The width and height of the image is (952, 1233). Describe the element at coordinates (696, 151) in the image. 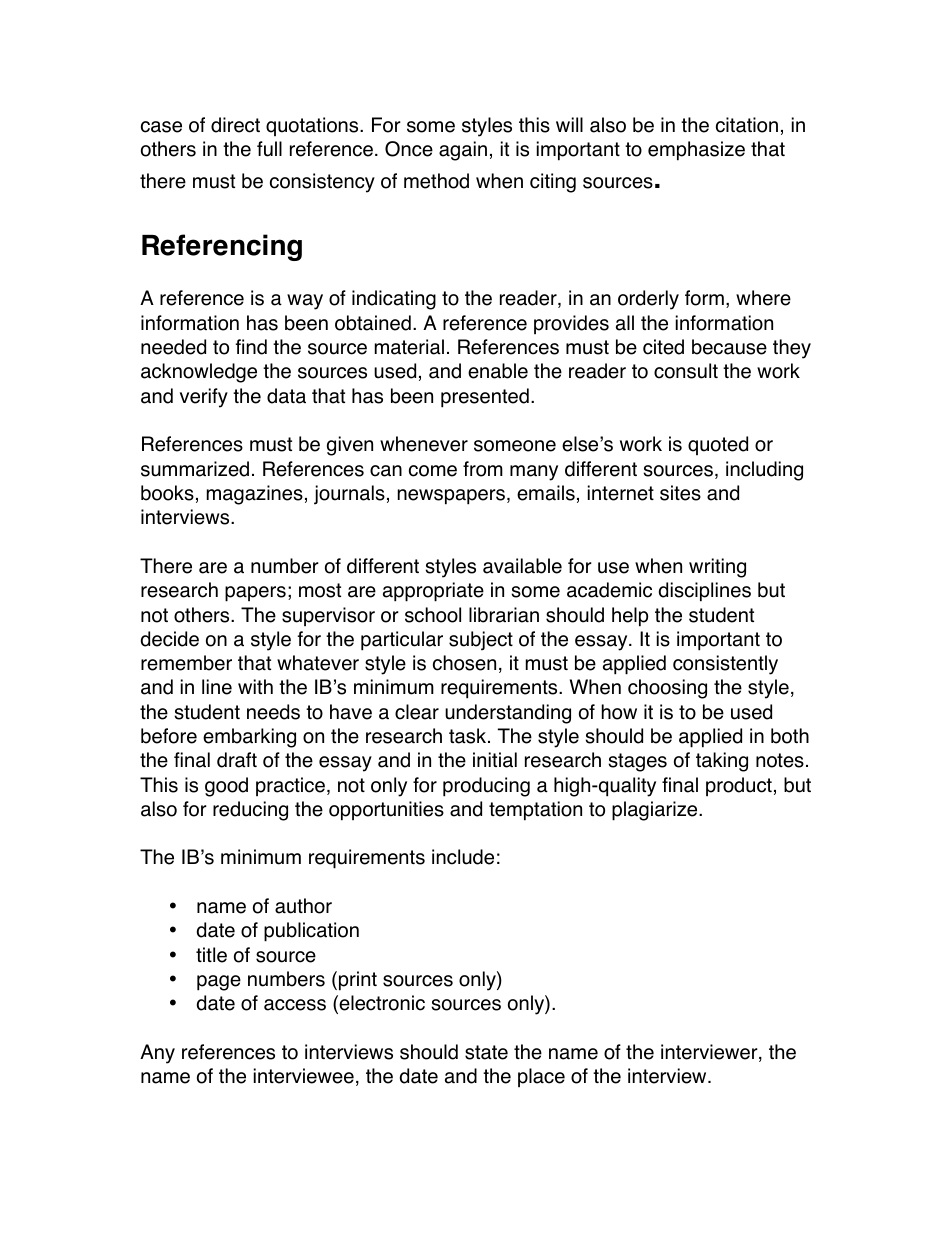

I see `emphasize` at that location.
